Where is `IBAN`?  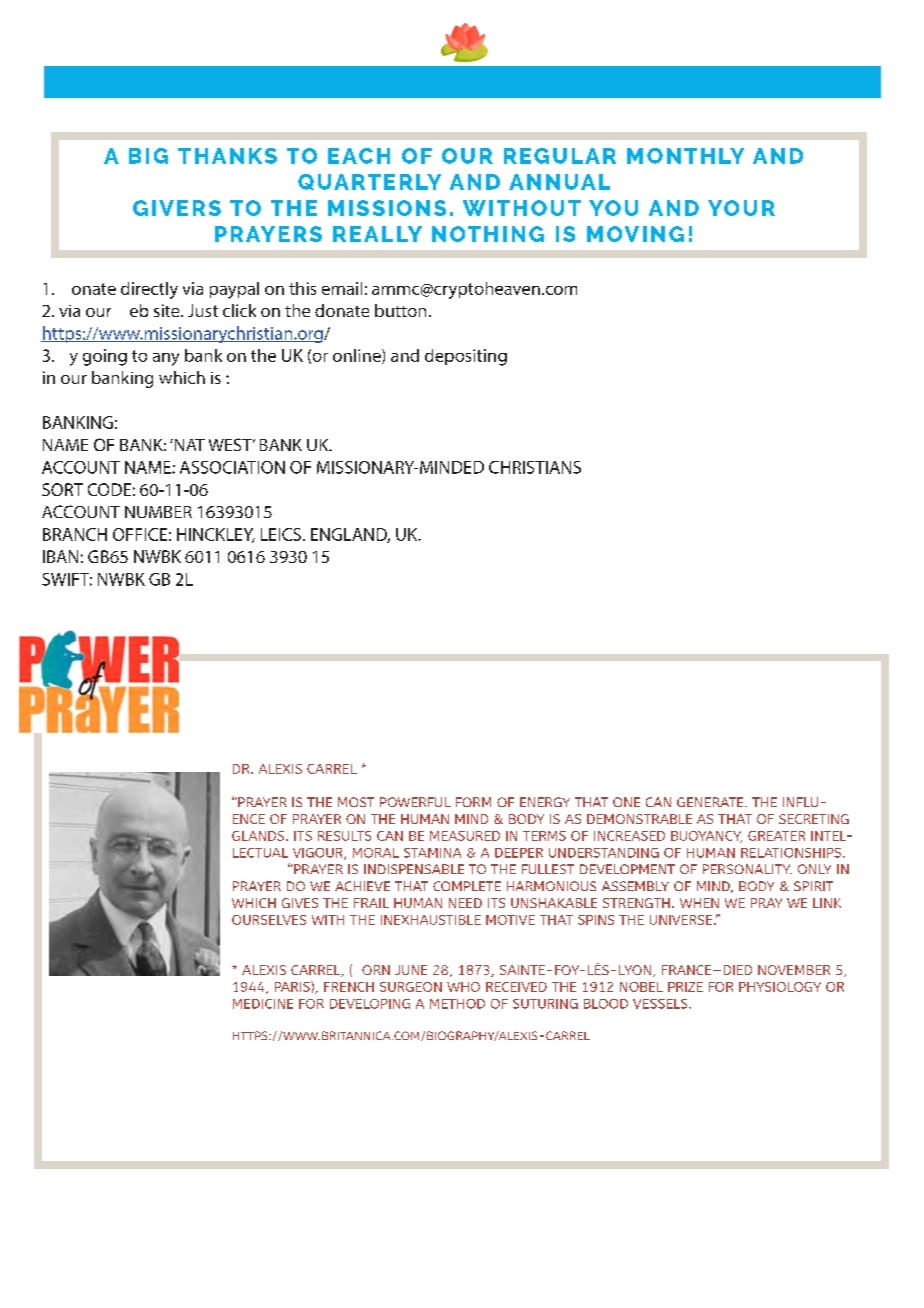 IBAN is located at coordinates (60, 556).
